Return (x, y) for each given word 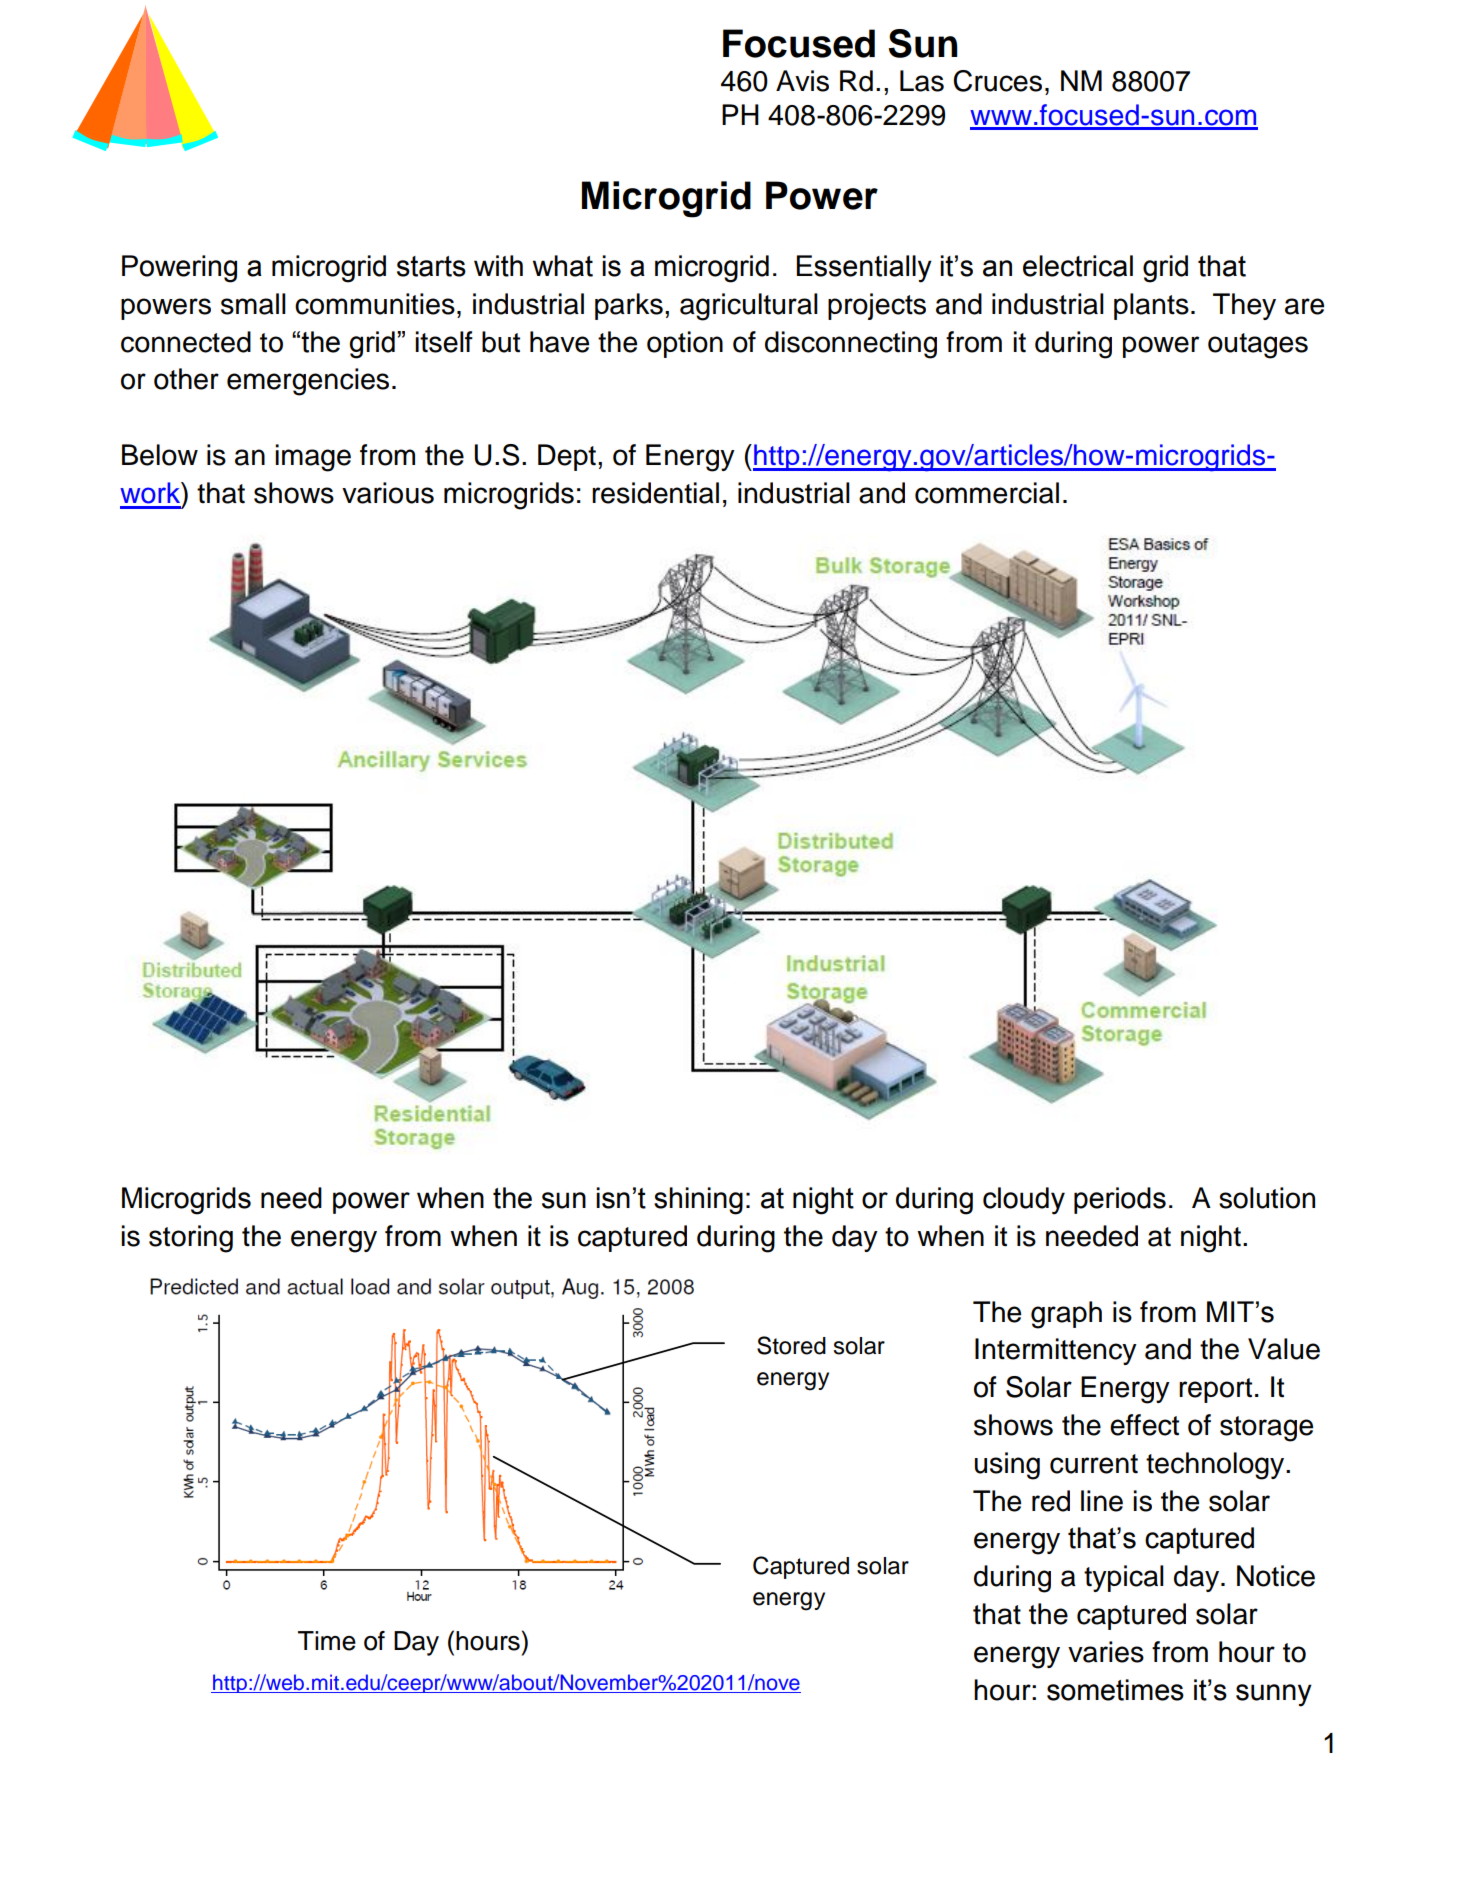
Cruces (998, 81)
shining (698, 1201)
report (1215, 1390)
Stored (791, 1345)
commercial (987, 493)
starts (431, 266)
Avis (802, 81)
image (313, 458)
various (388, 493)
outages (1258, 346)
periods (1120, 1200)
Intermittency (1056, 1351)
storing (191, 1239)
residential (655, 493)
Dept (567, 457)
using (1007, 1466)
